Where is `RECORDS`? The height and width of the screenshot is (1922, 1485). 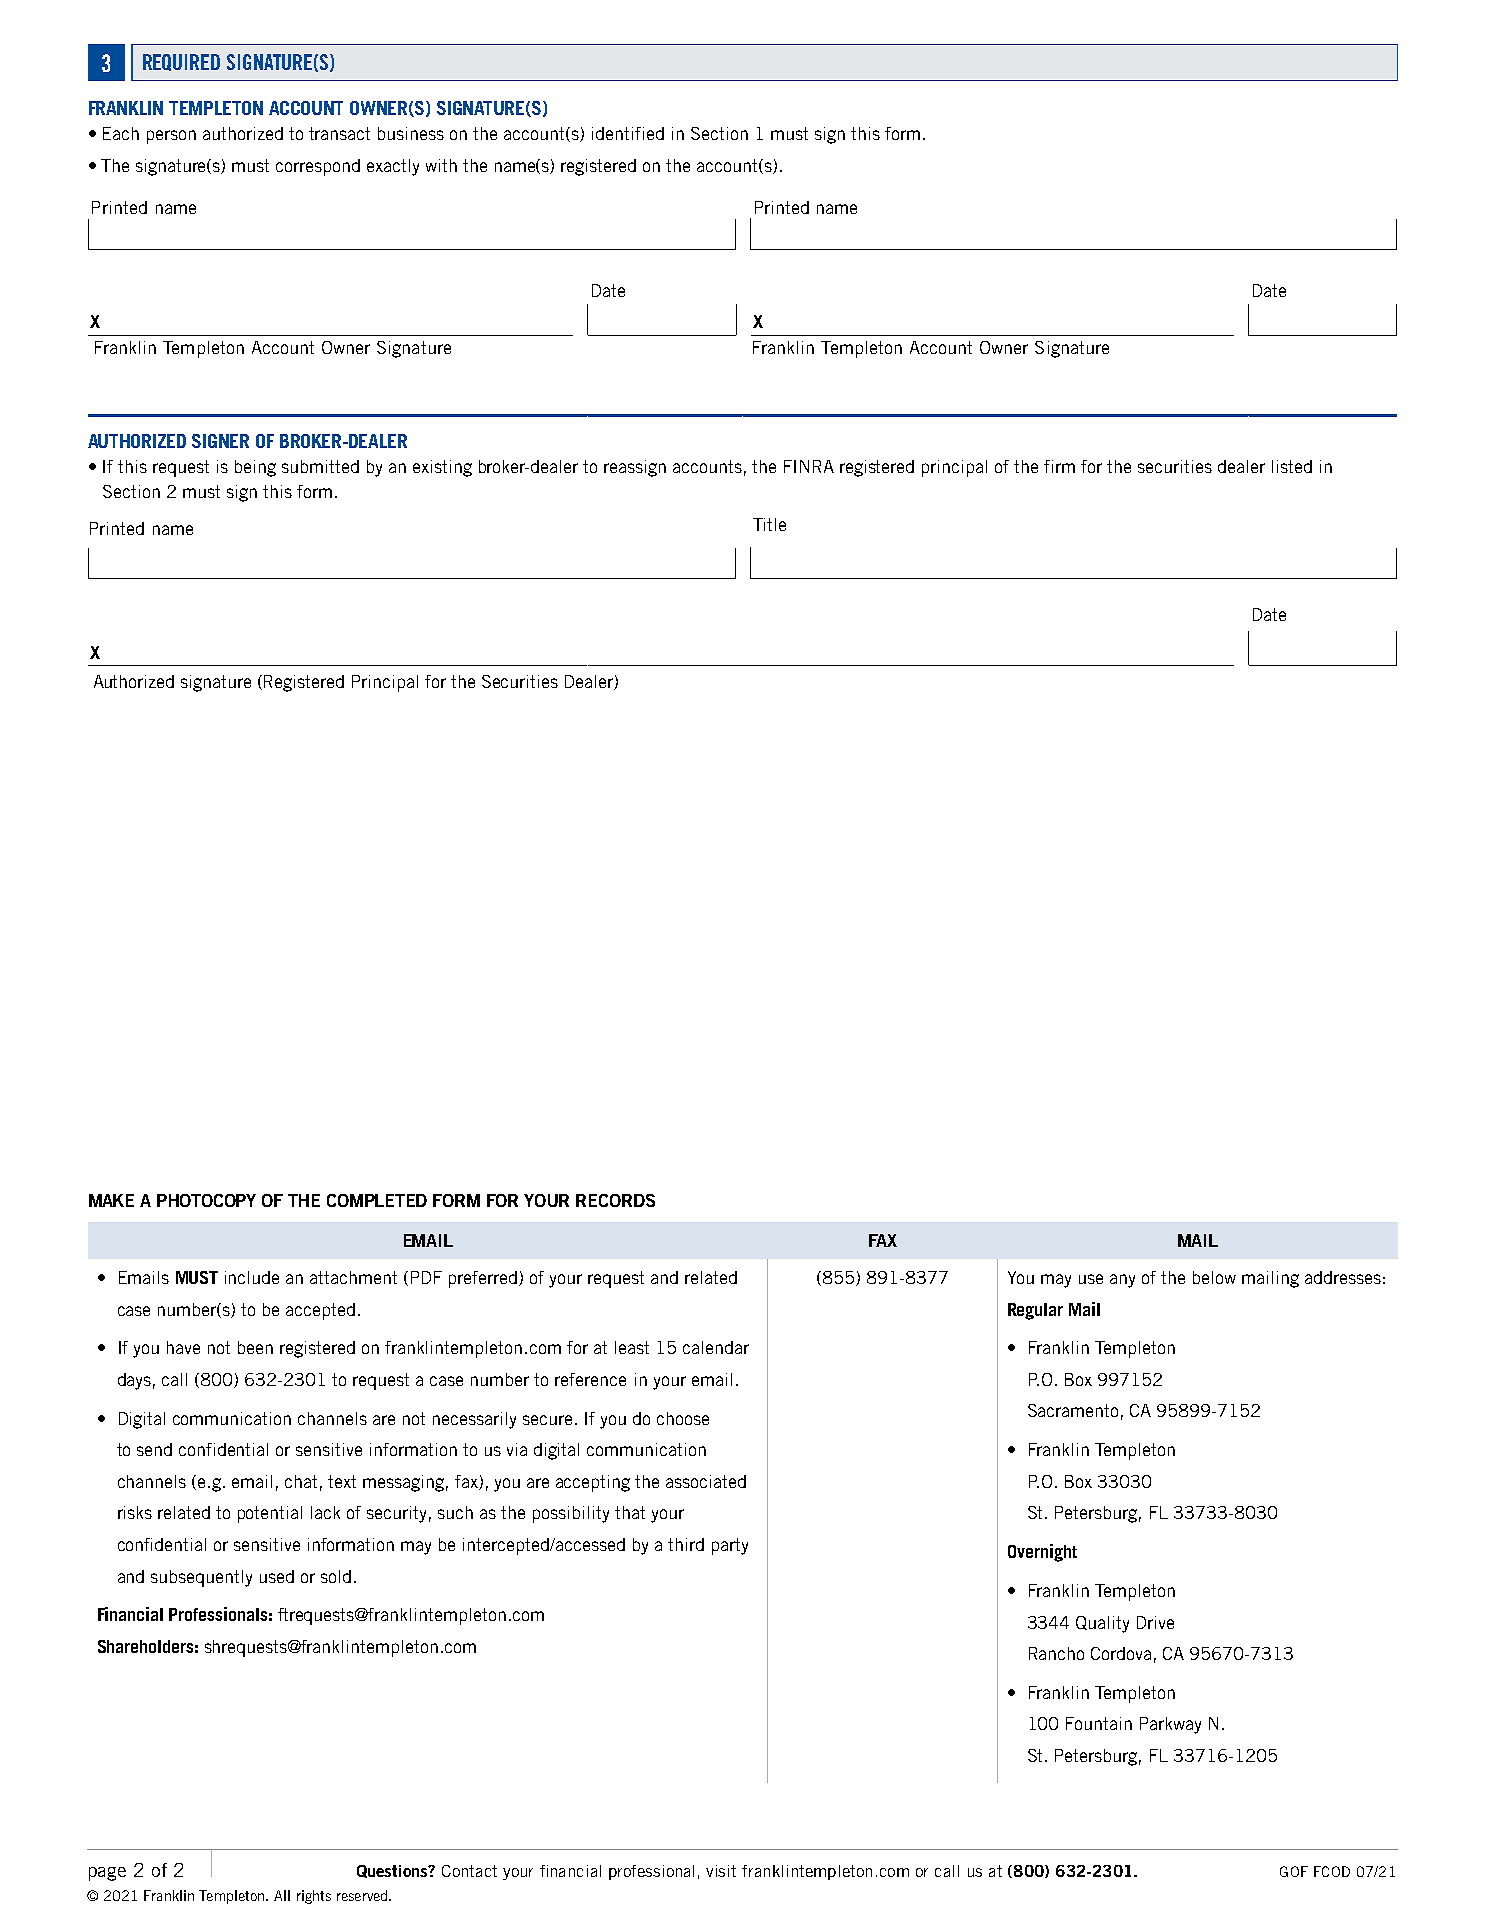
RECORDS is located at coordinates (615, 1200).
